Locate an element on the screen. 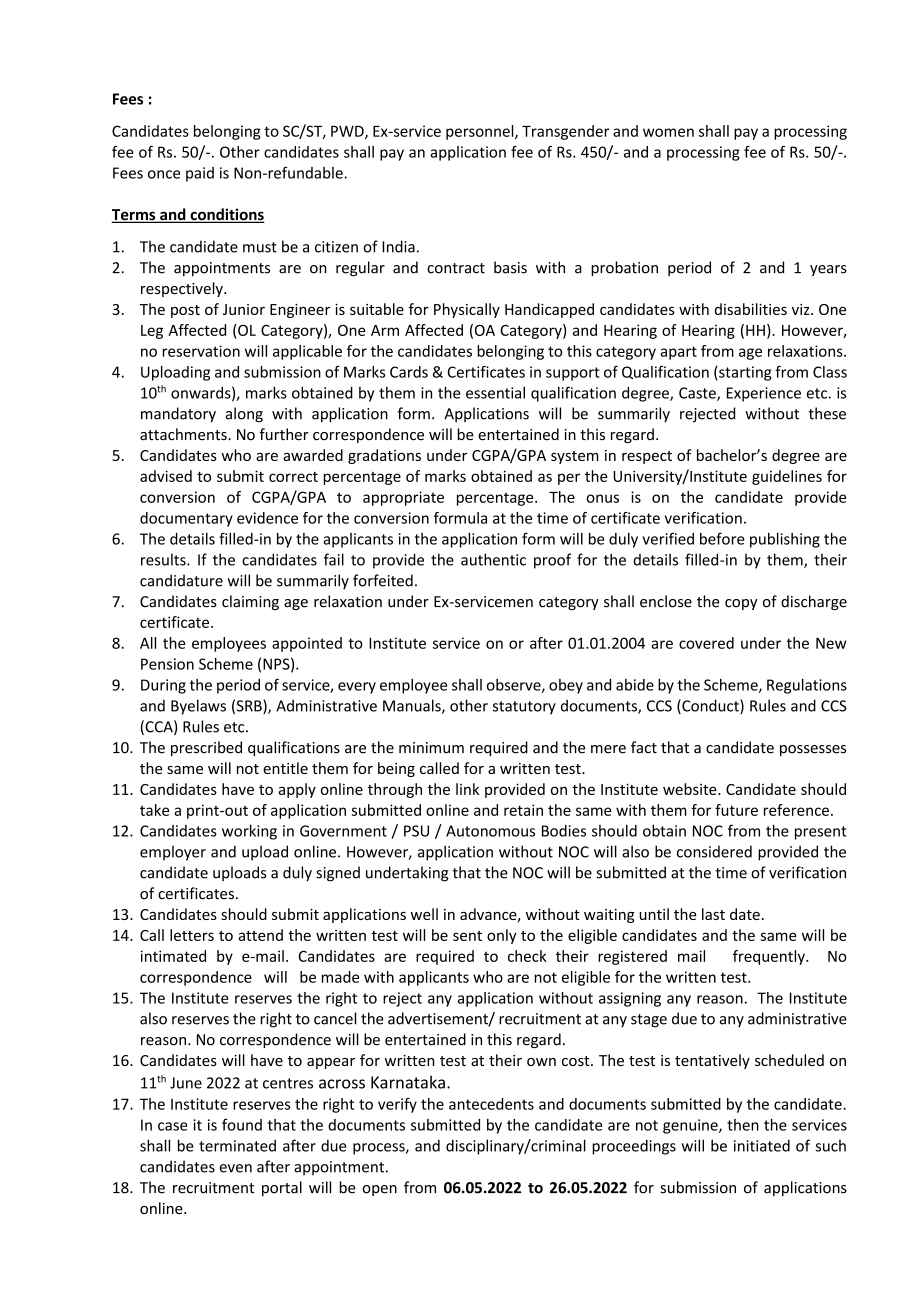 The width and height of the screenshot is (924, 1308). women is located at coordinates (668, 132).
